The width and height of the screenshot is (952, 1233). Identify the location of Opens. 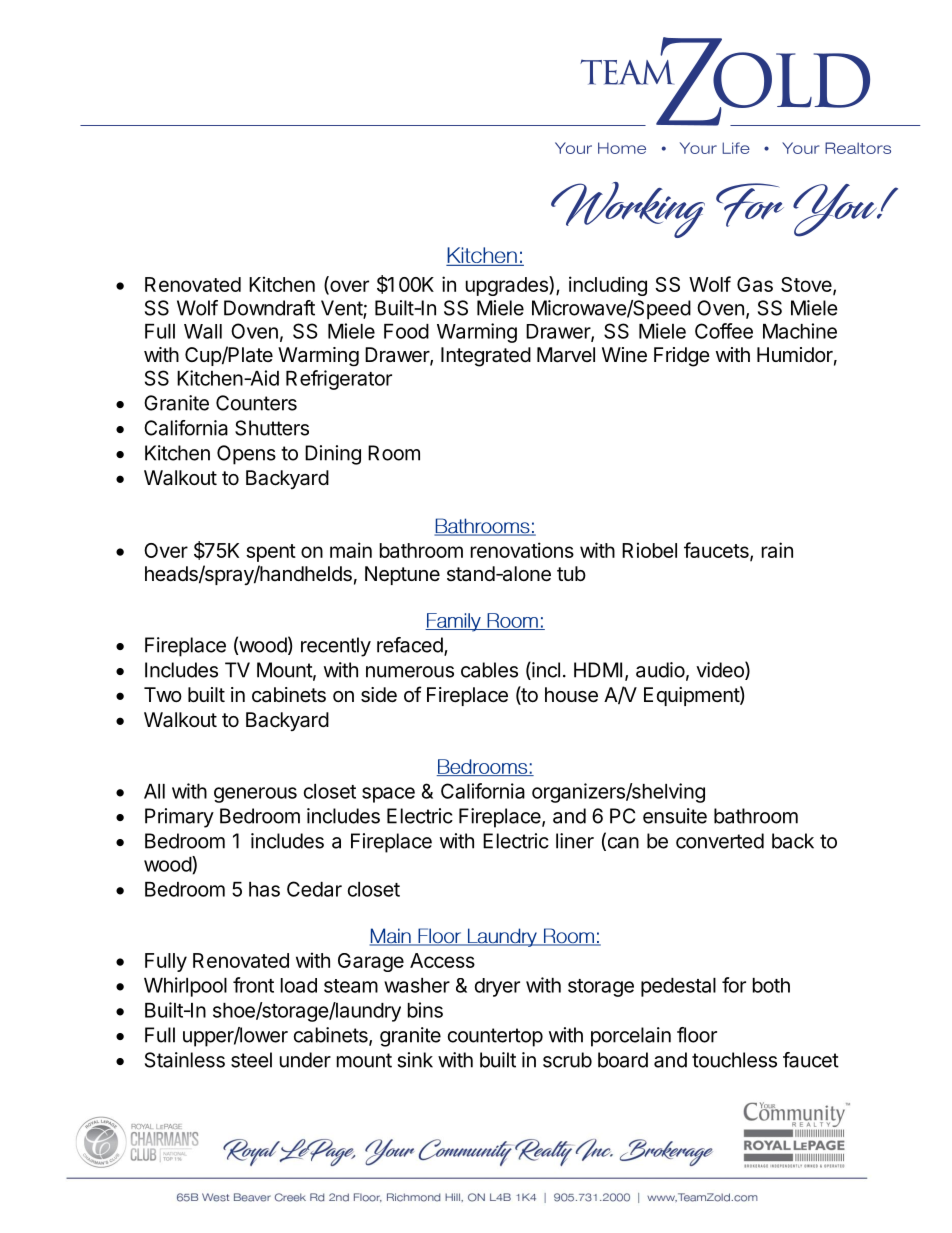
(246, 455).
